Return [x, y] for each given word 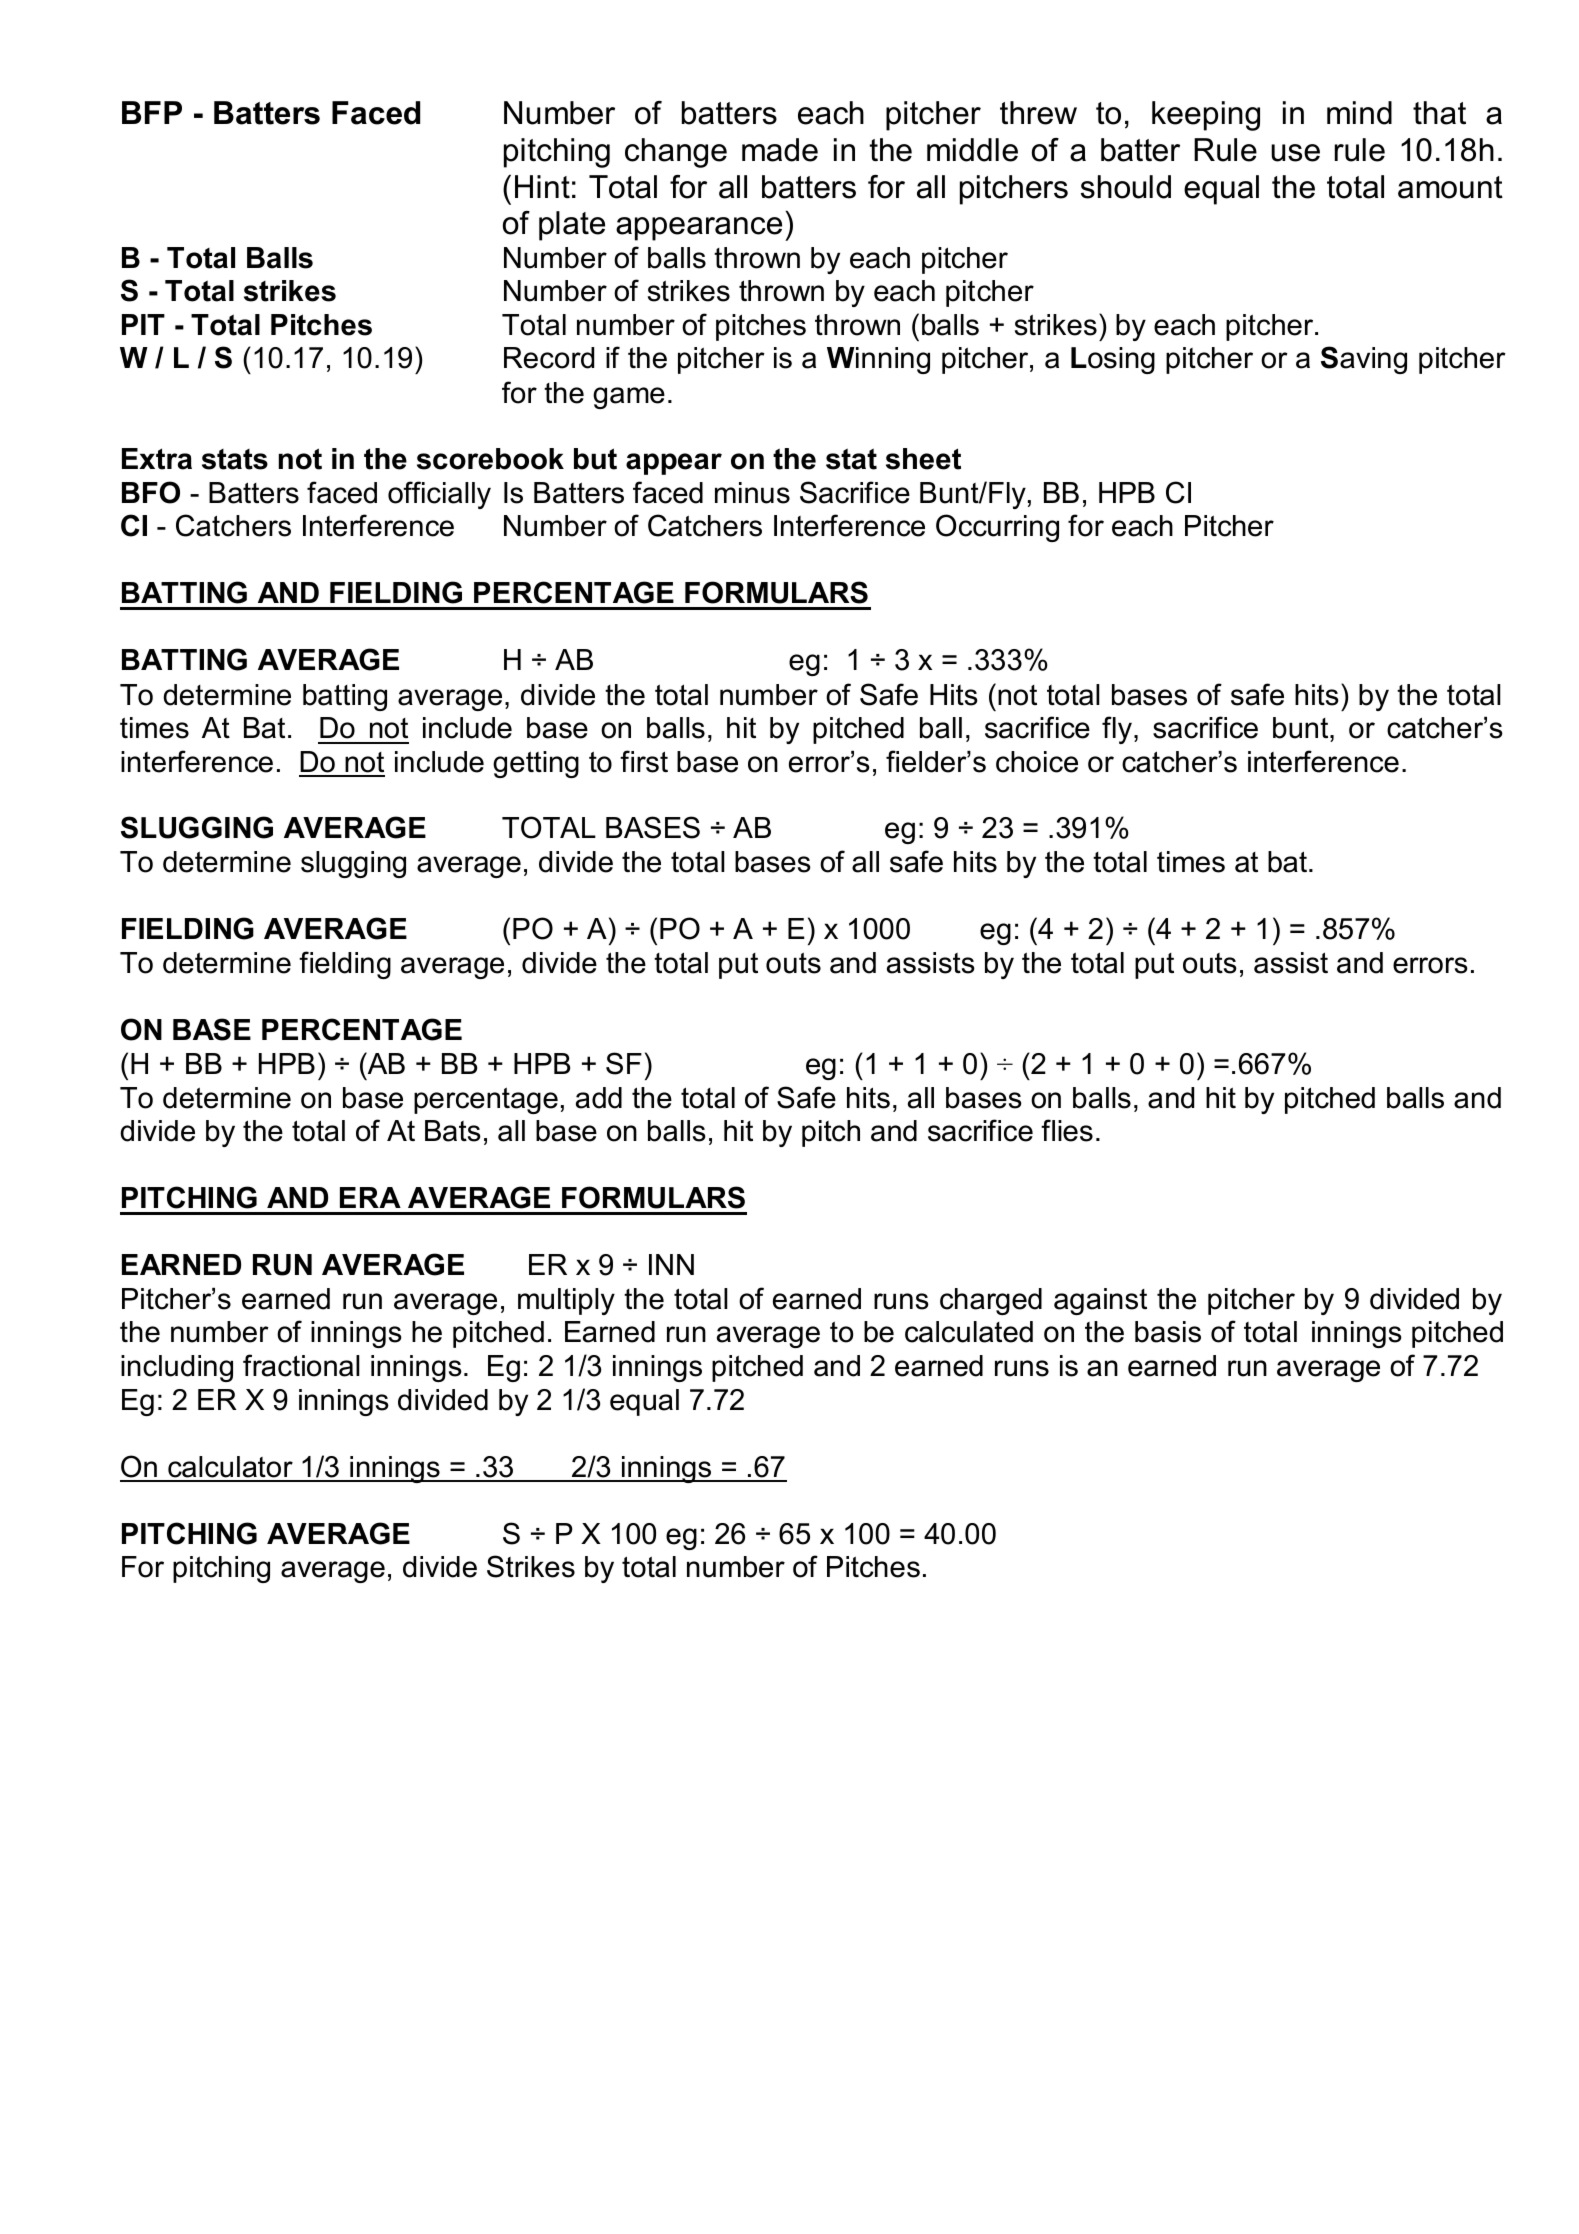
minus [752, 493]
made [780, 150]
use [1295, 153]
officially [439, 495]
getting [536, 764]
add [599, 1098]
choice [1037, 762]
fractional [301, 1365]
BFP [152, 112]
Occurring [997, 528]
